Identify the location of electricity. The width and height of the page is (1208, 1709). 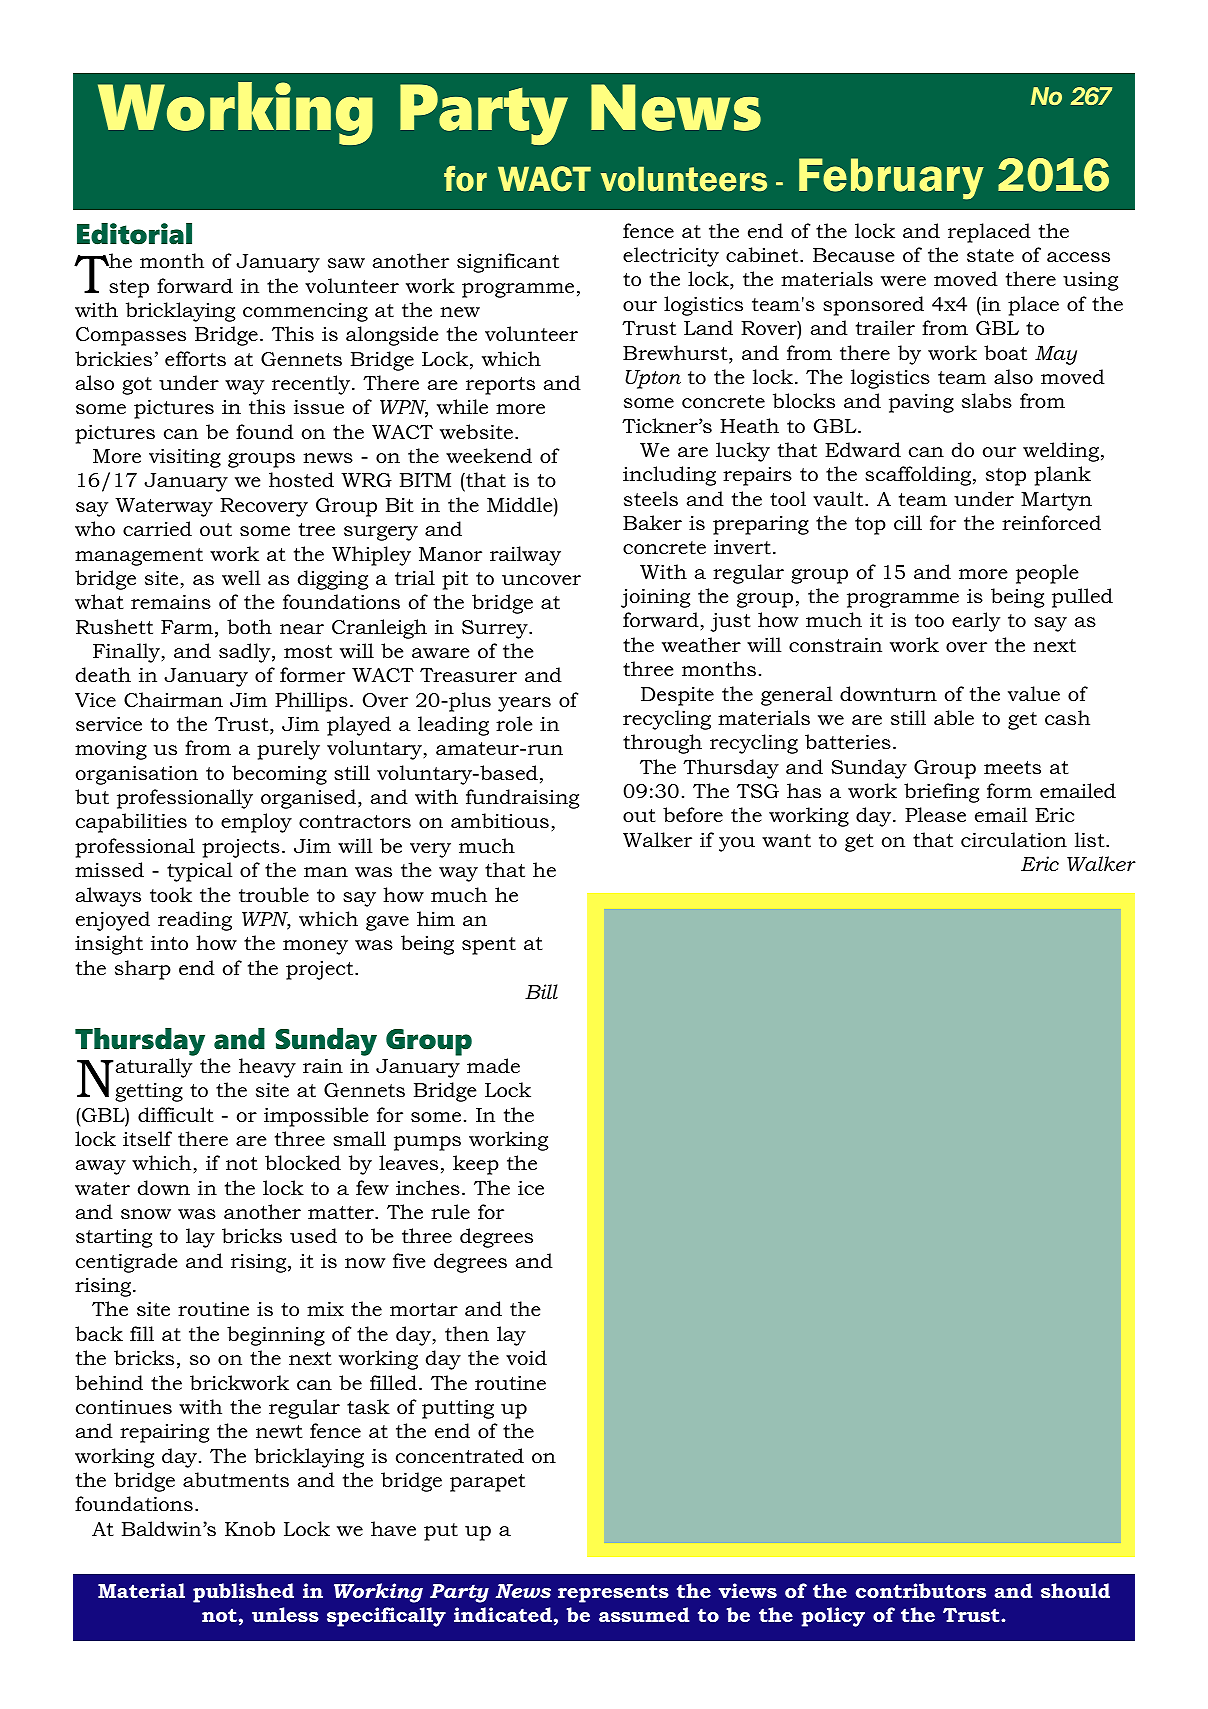
(671, 257).
